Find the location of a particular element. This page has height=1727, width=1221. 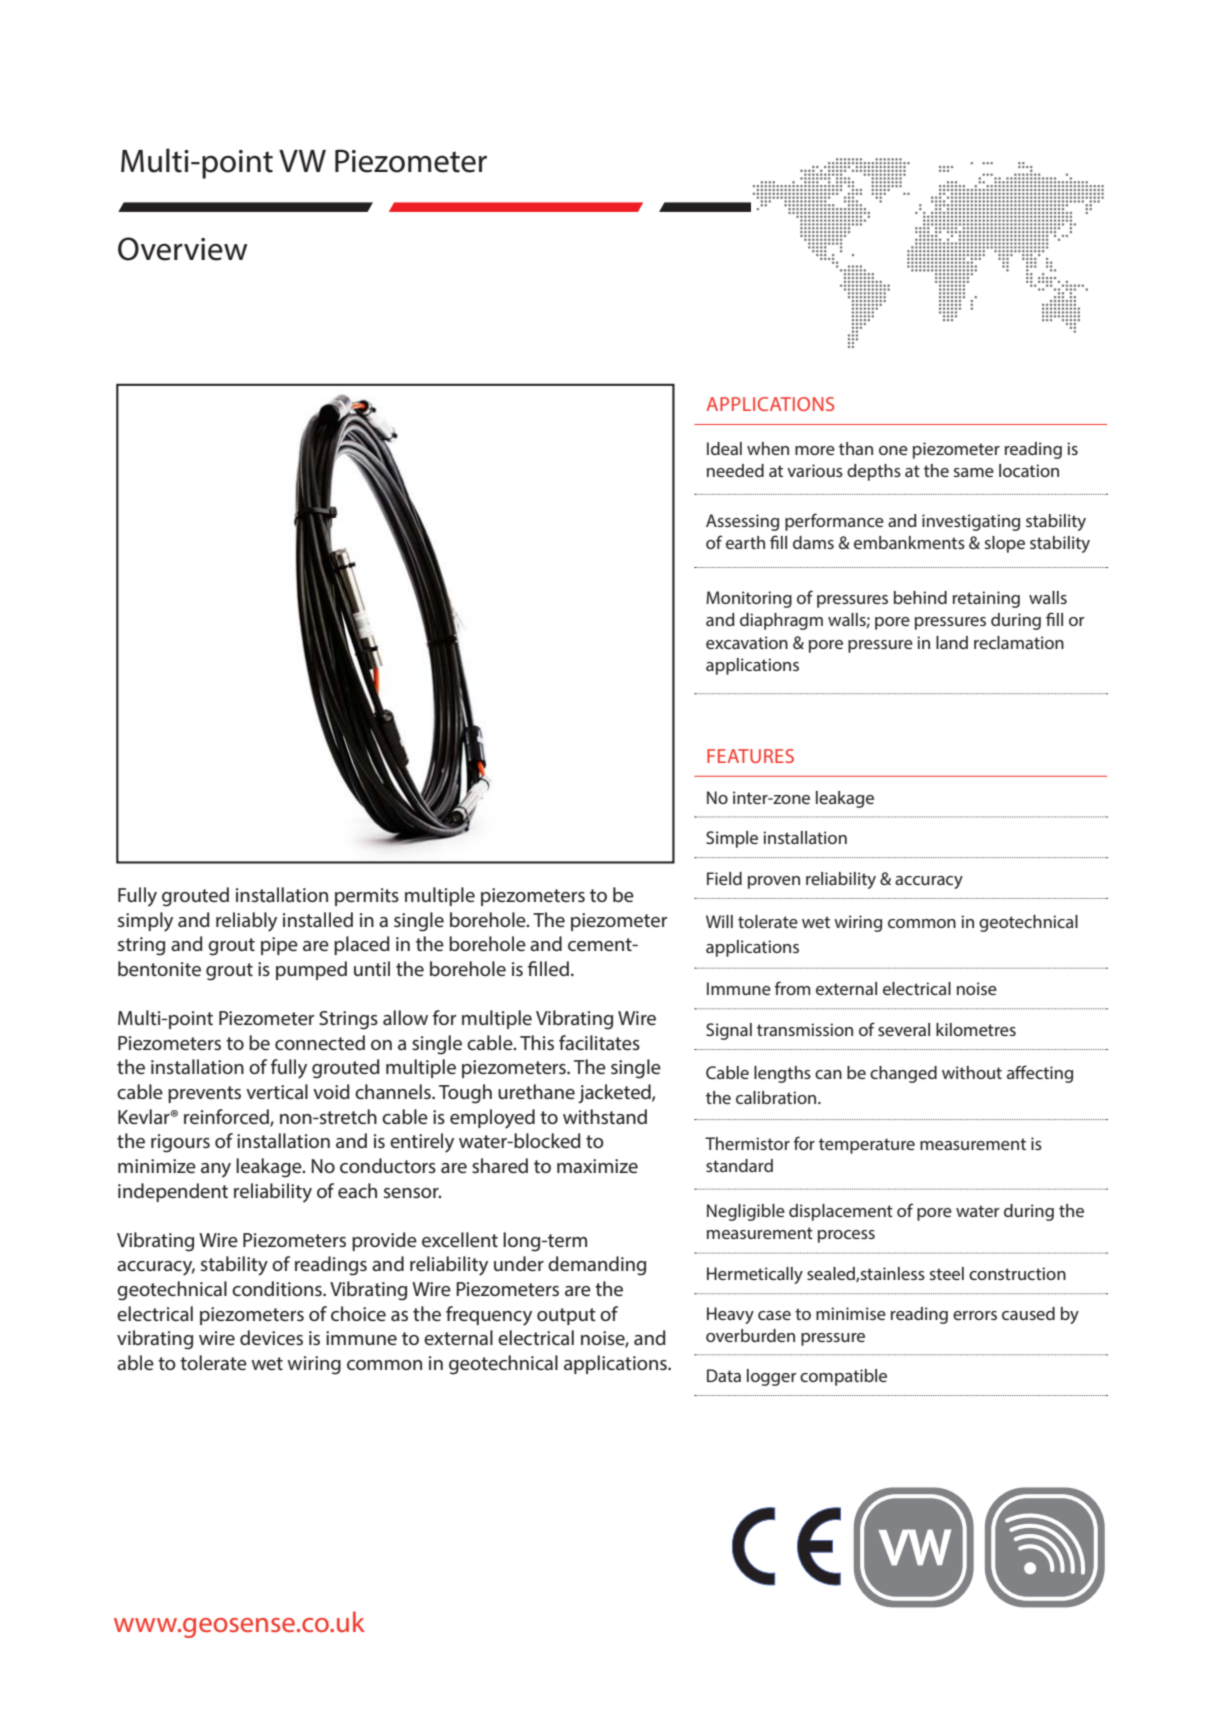

permits is located at coordinates (367, 897).
